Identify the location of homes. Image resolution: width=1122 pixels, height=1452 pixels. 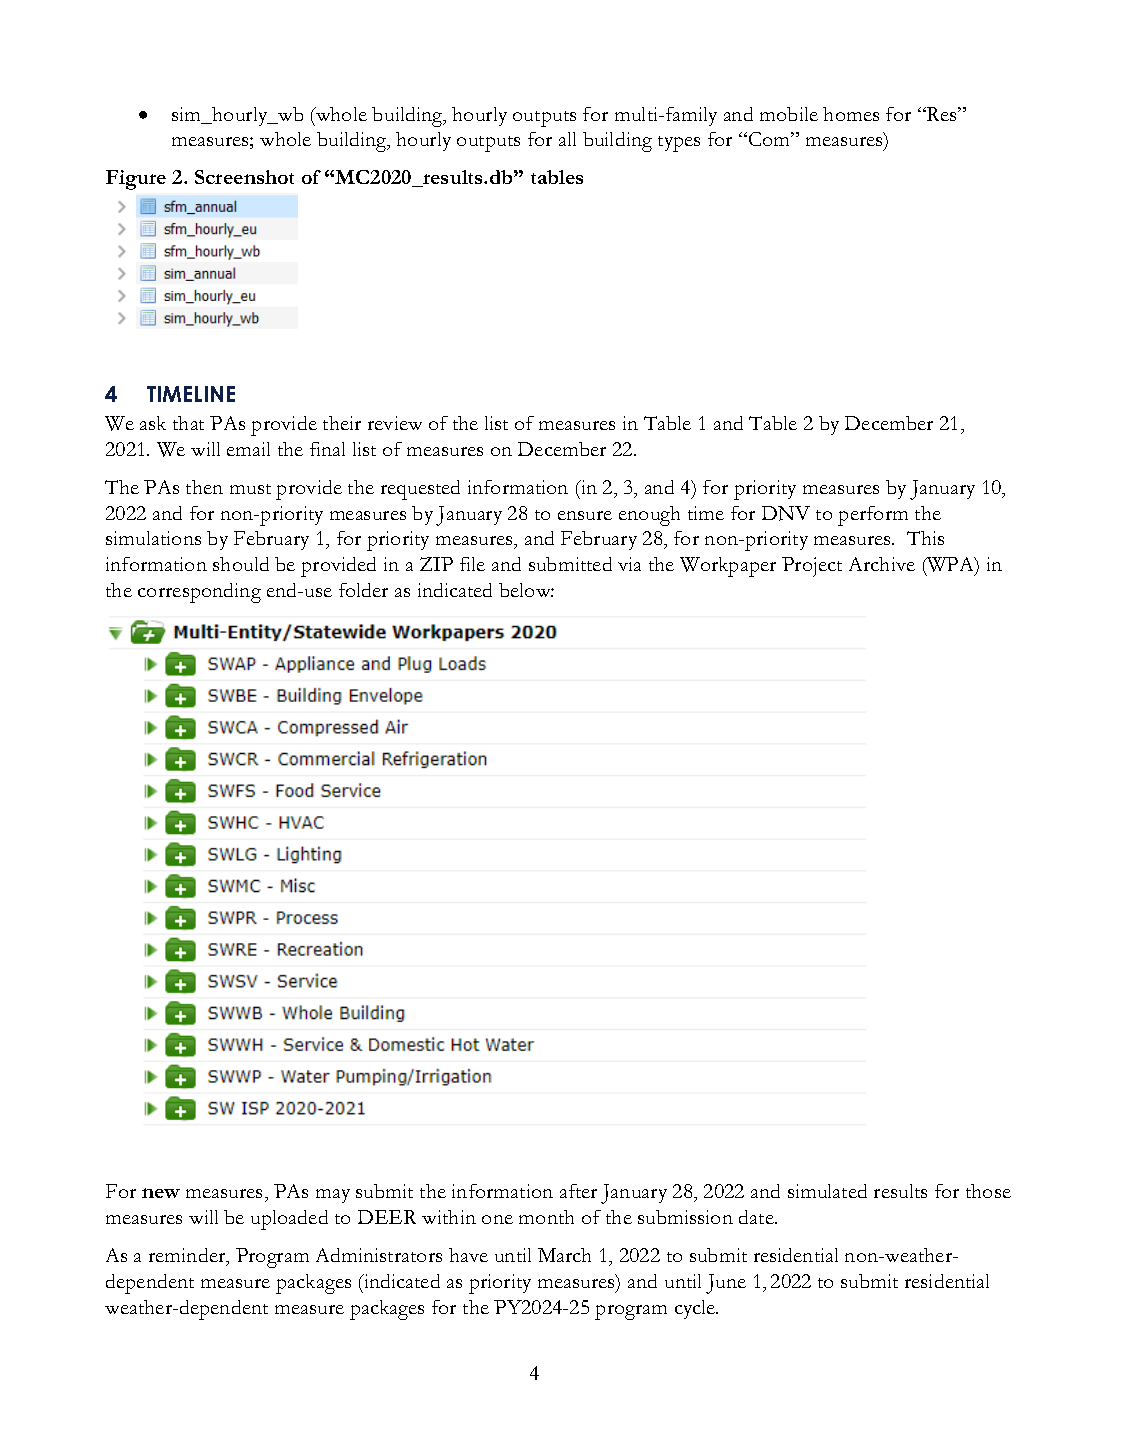
(851, 114).
